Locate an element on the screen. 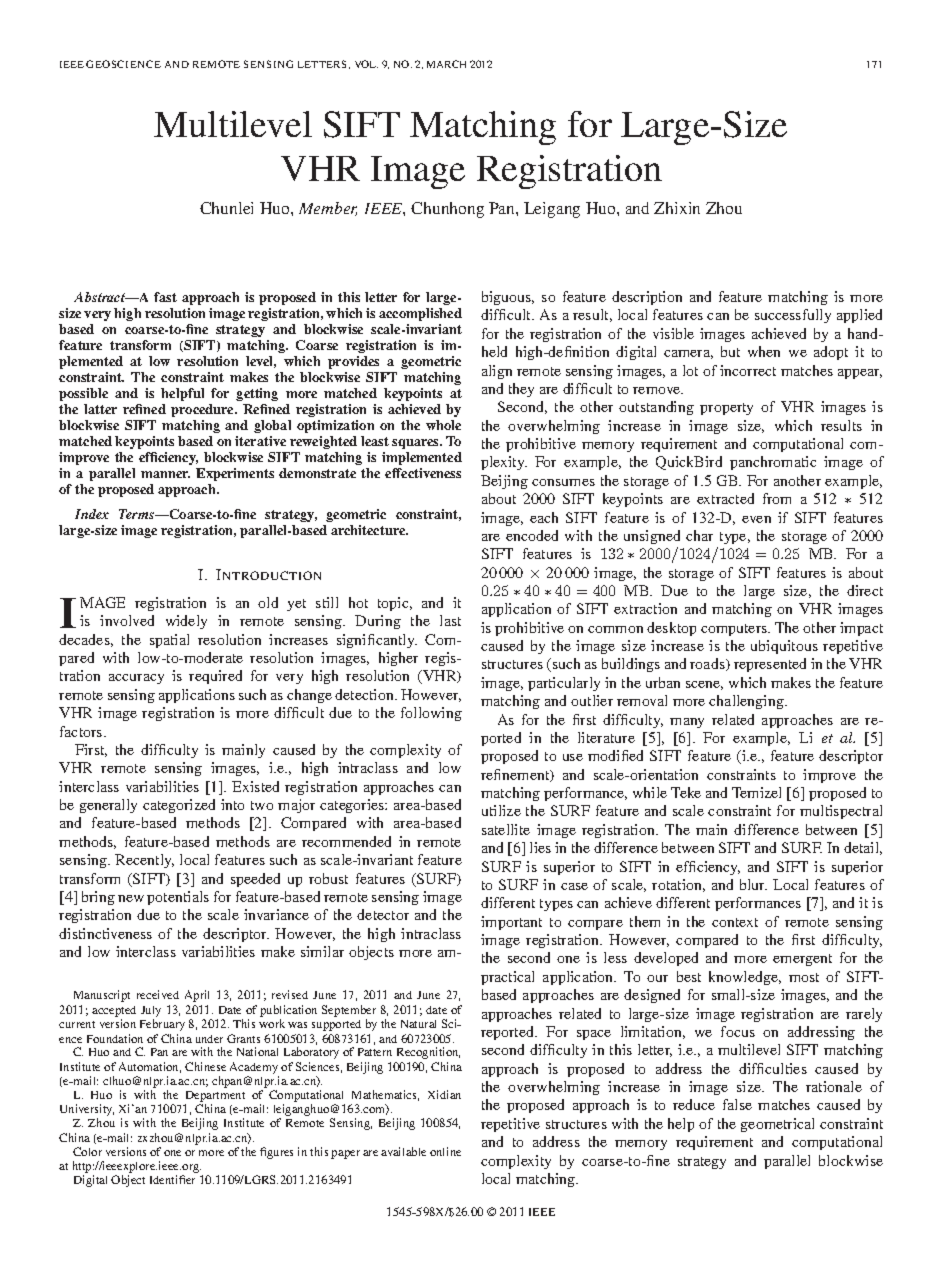  property is located at coordinates (726, 409).
